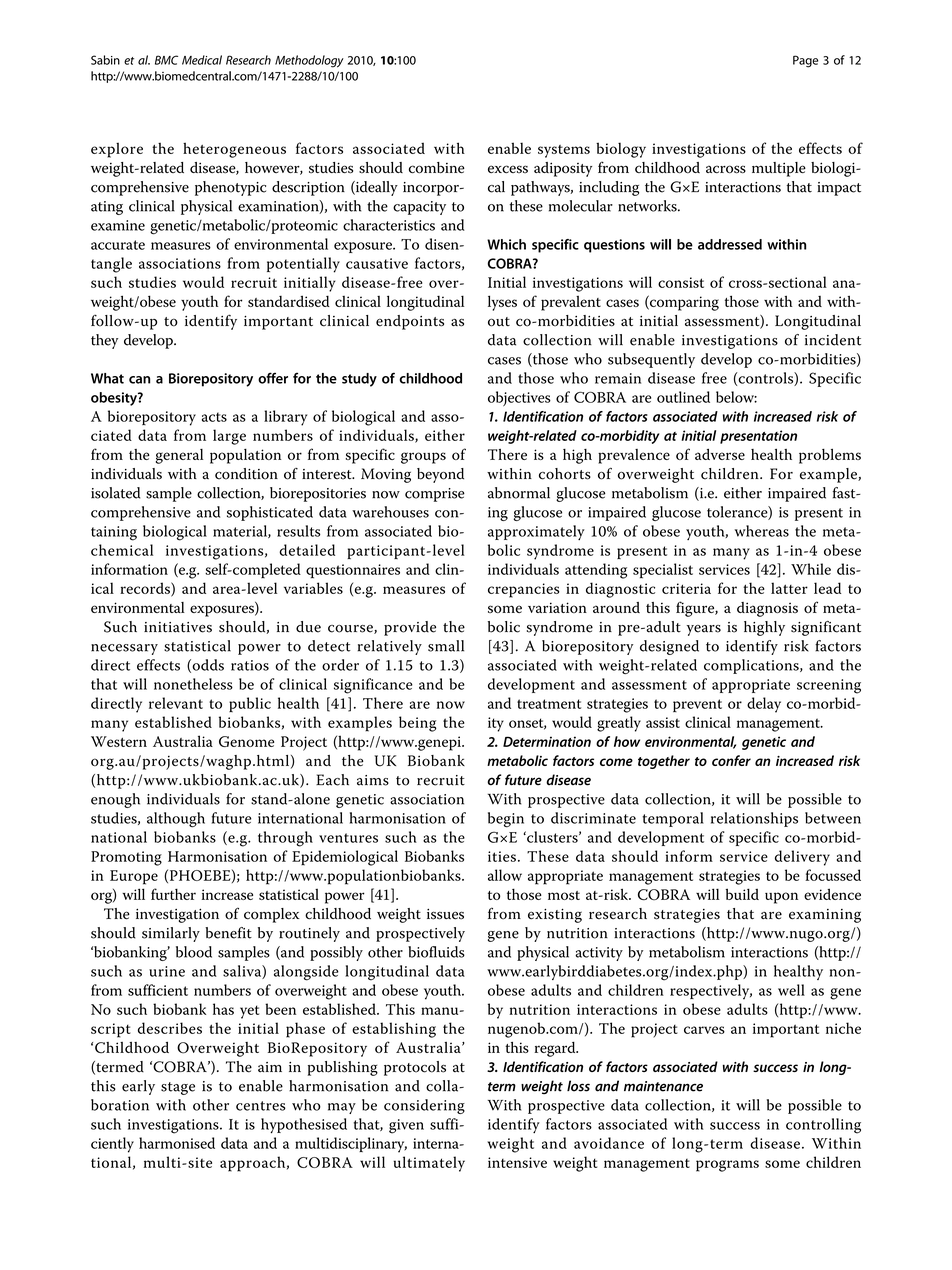 The height and width of the screenshot is (1270, 952). Describe the element at coordinates (805, 61) in the screenshot. I see `Page` at that location.
